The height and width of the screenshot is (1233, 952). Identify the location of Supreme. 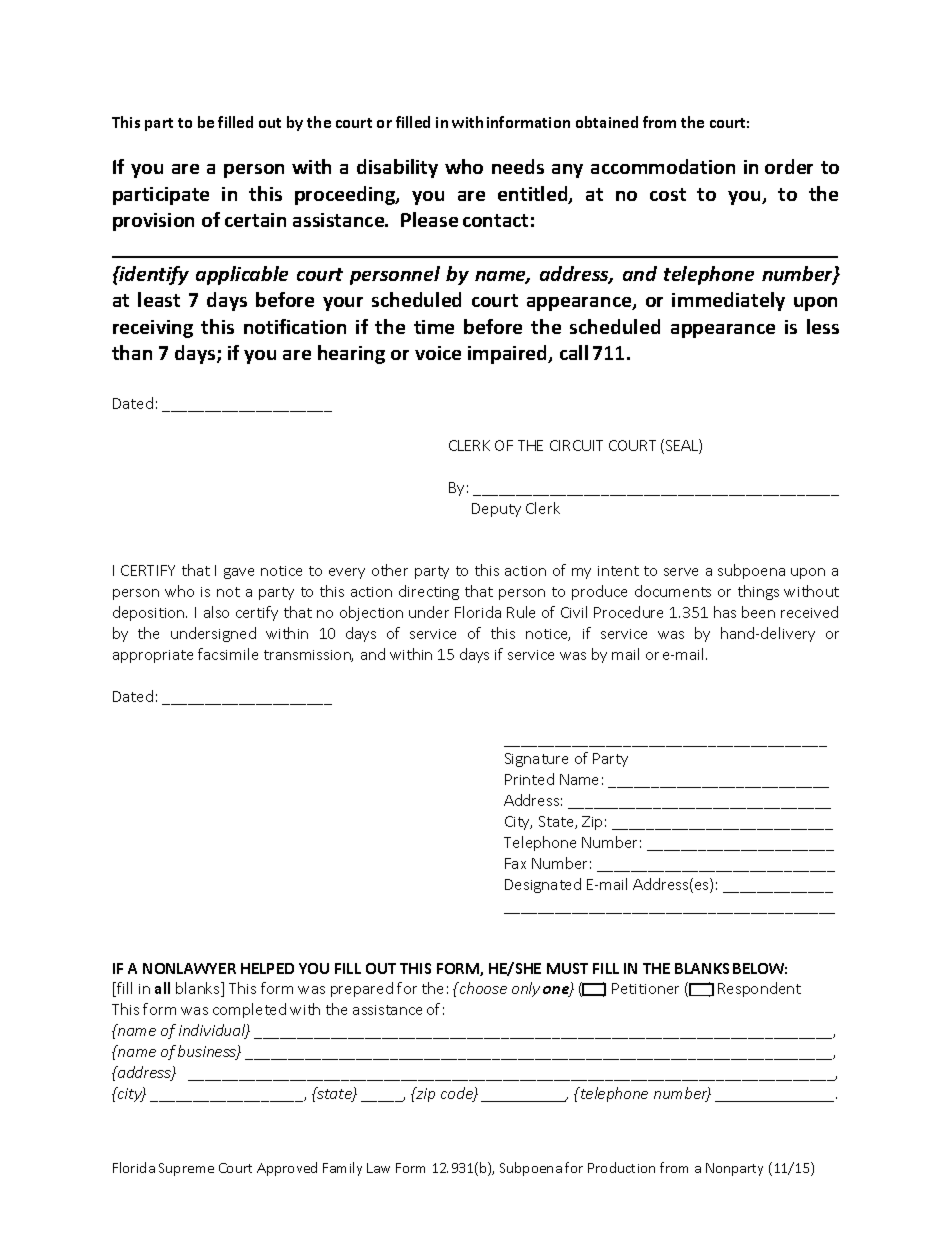
(186, 1169).
